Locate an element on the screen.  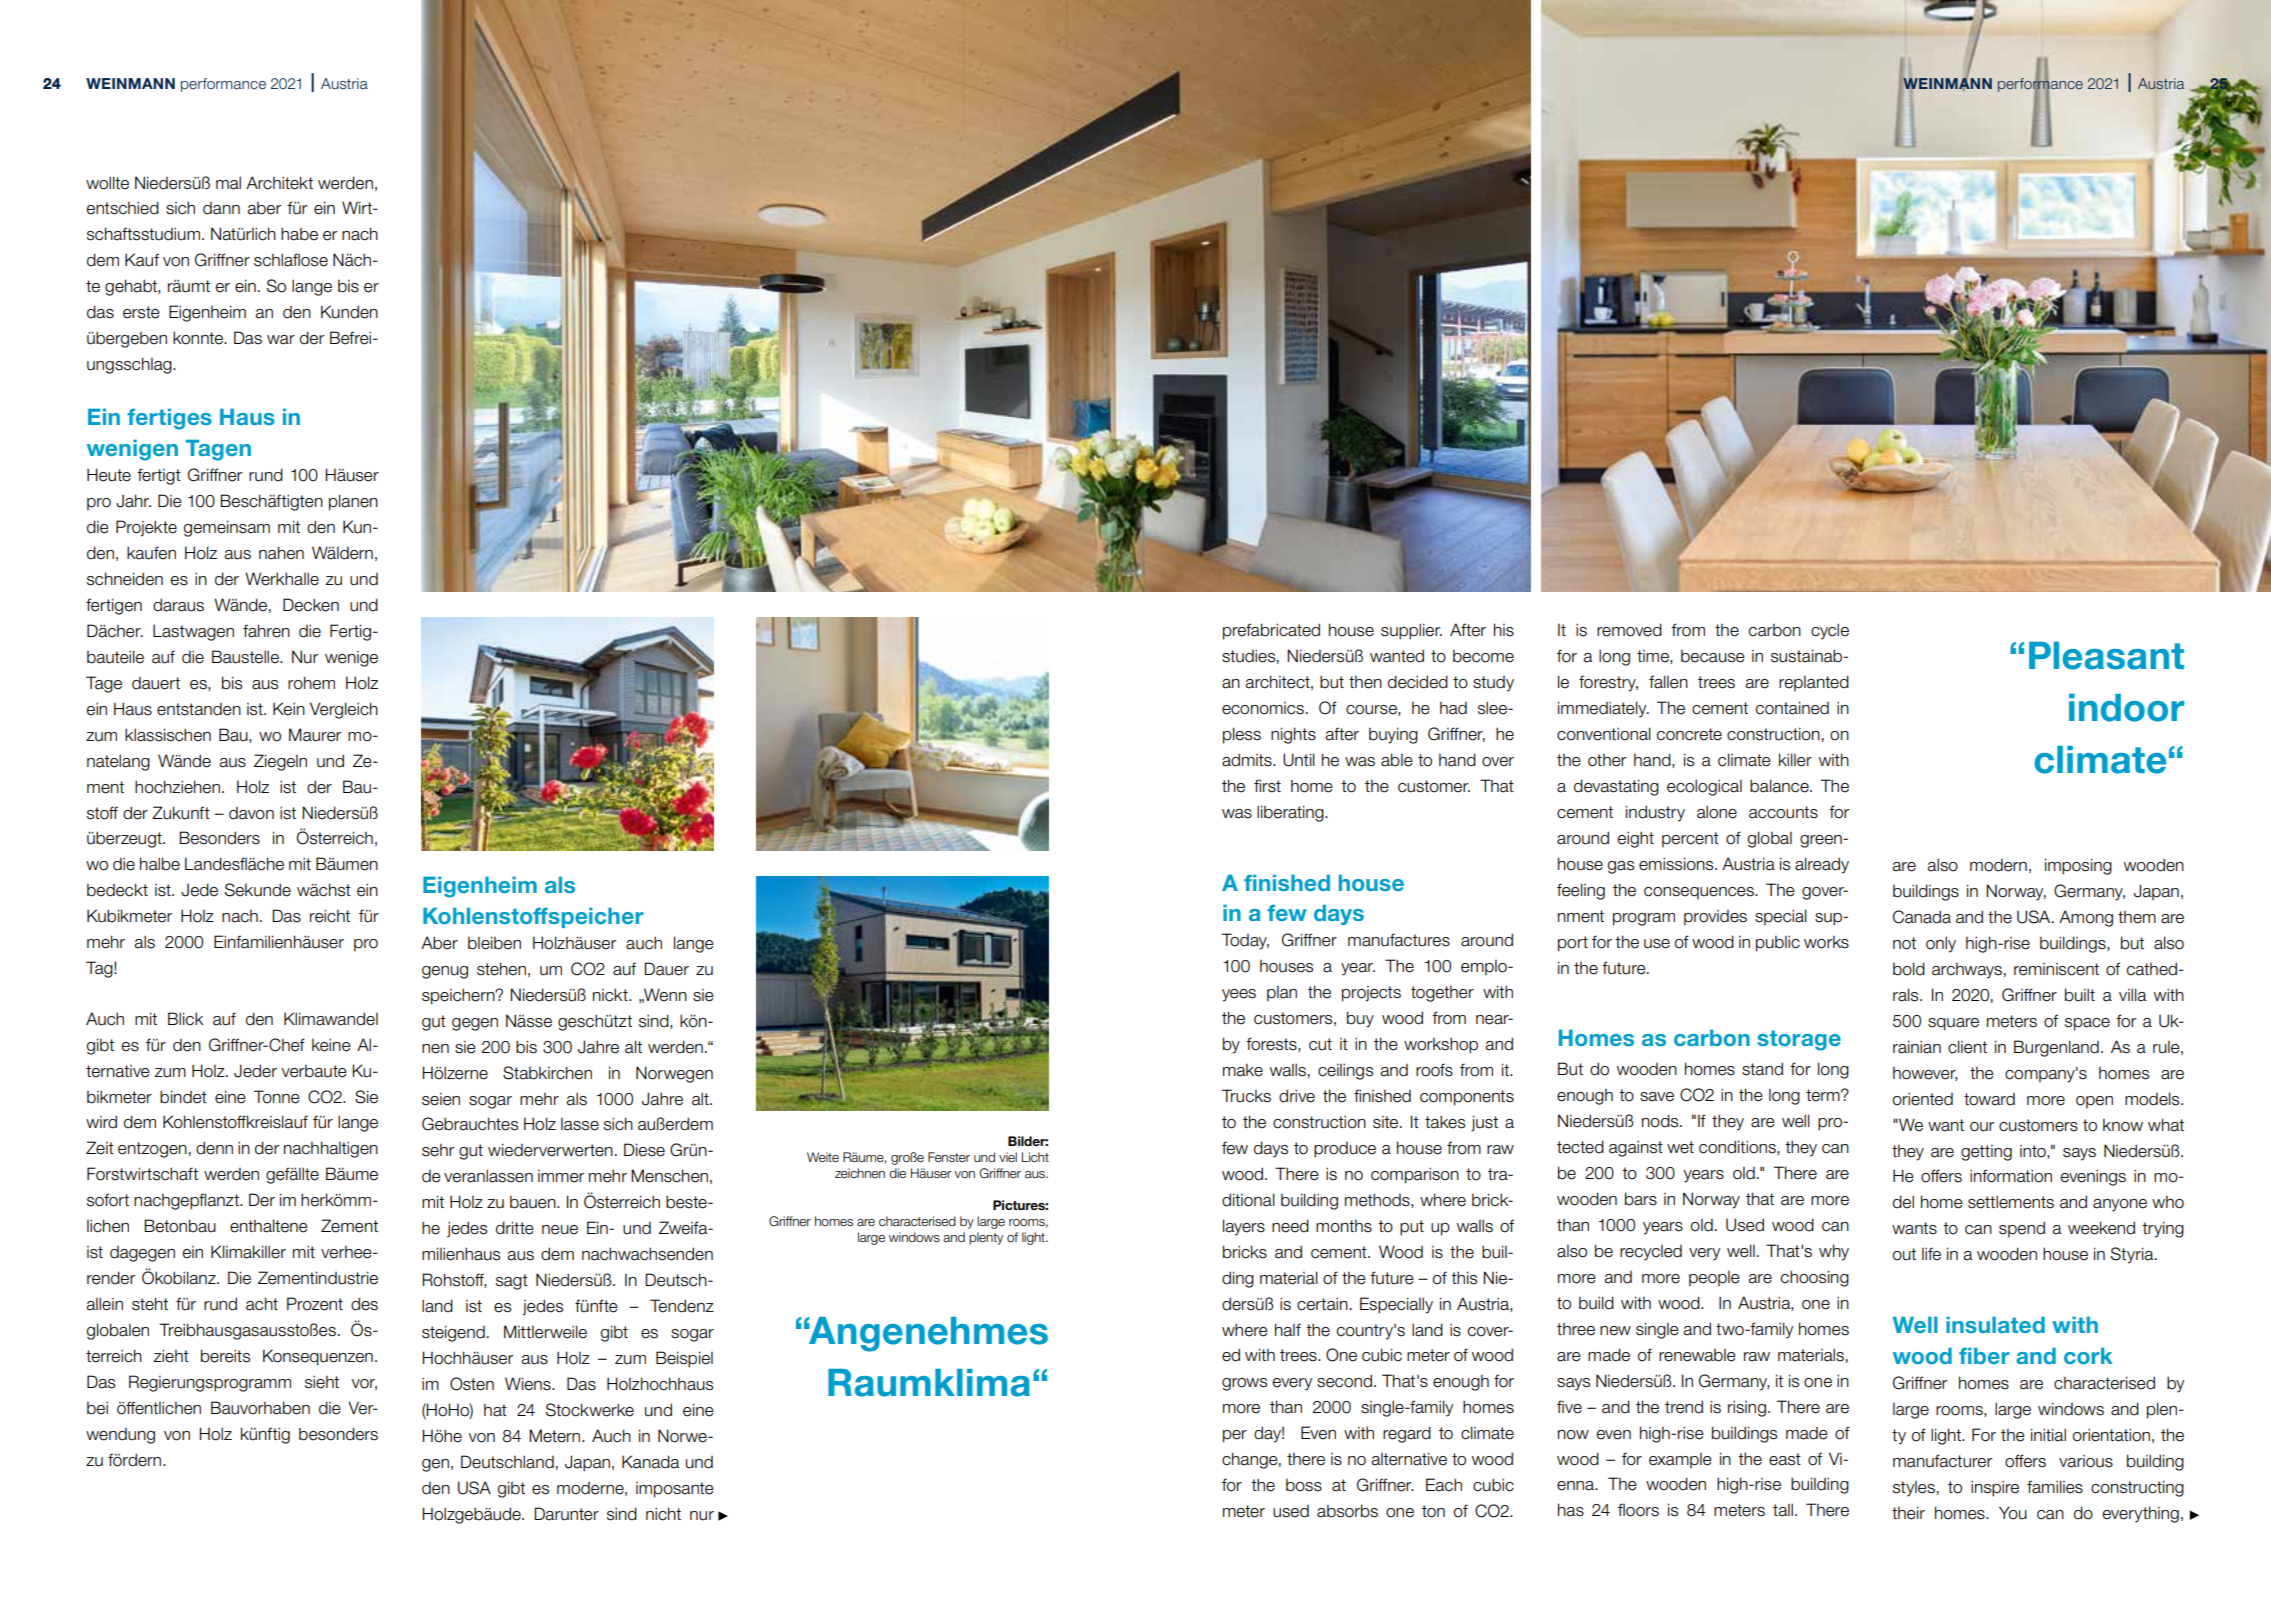
already is located at coordinates (1822, 865).
